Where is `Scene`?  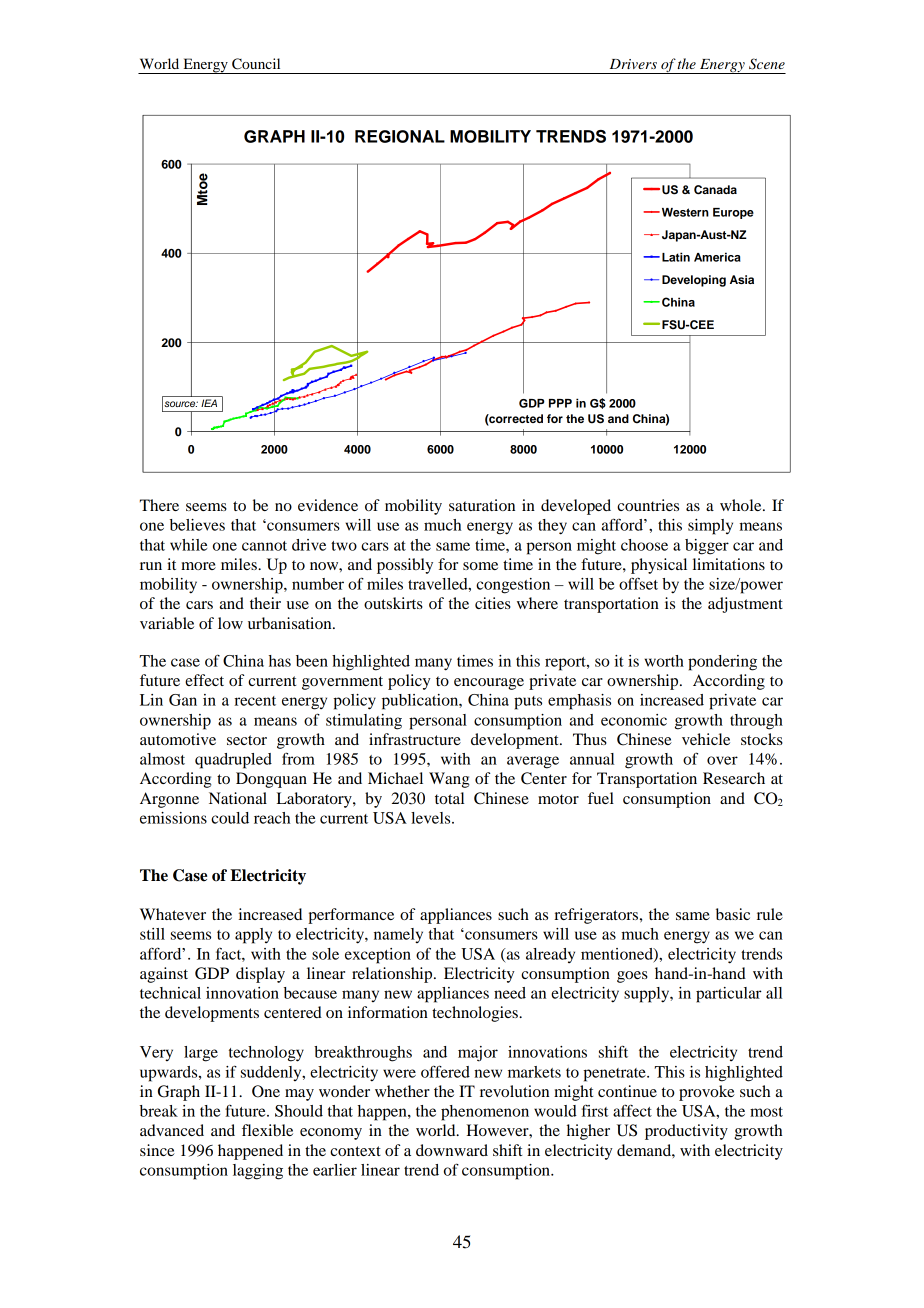 Scene is located at coordinates (767, 64).
